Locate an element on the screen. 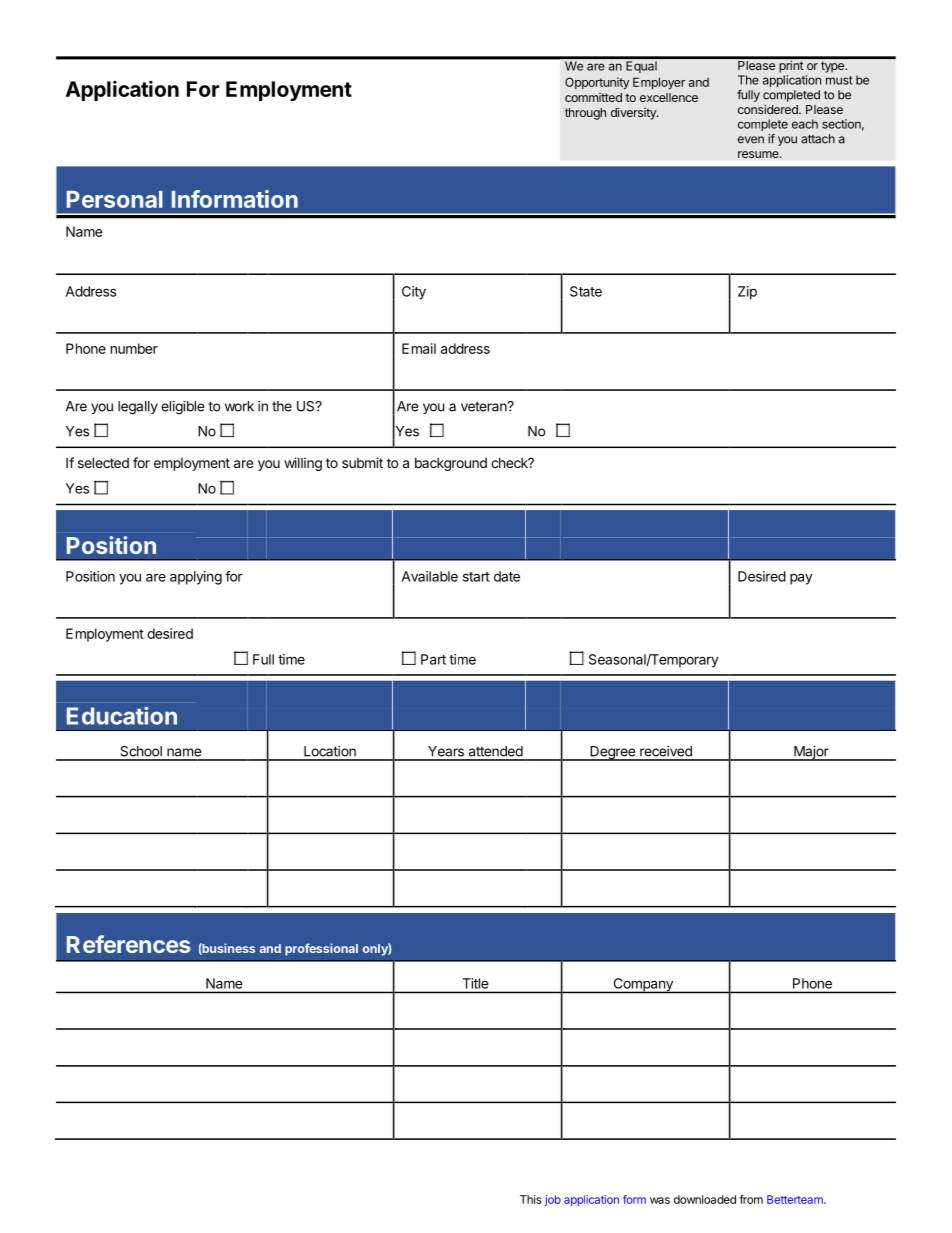 This screenshot has height=1233, width=952. pay is located at coordinates (801, 579).
